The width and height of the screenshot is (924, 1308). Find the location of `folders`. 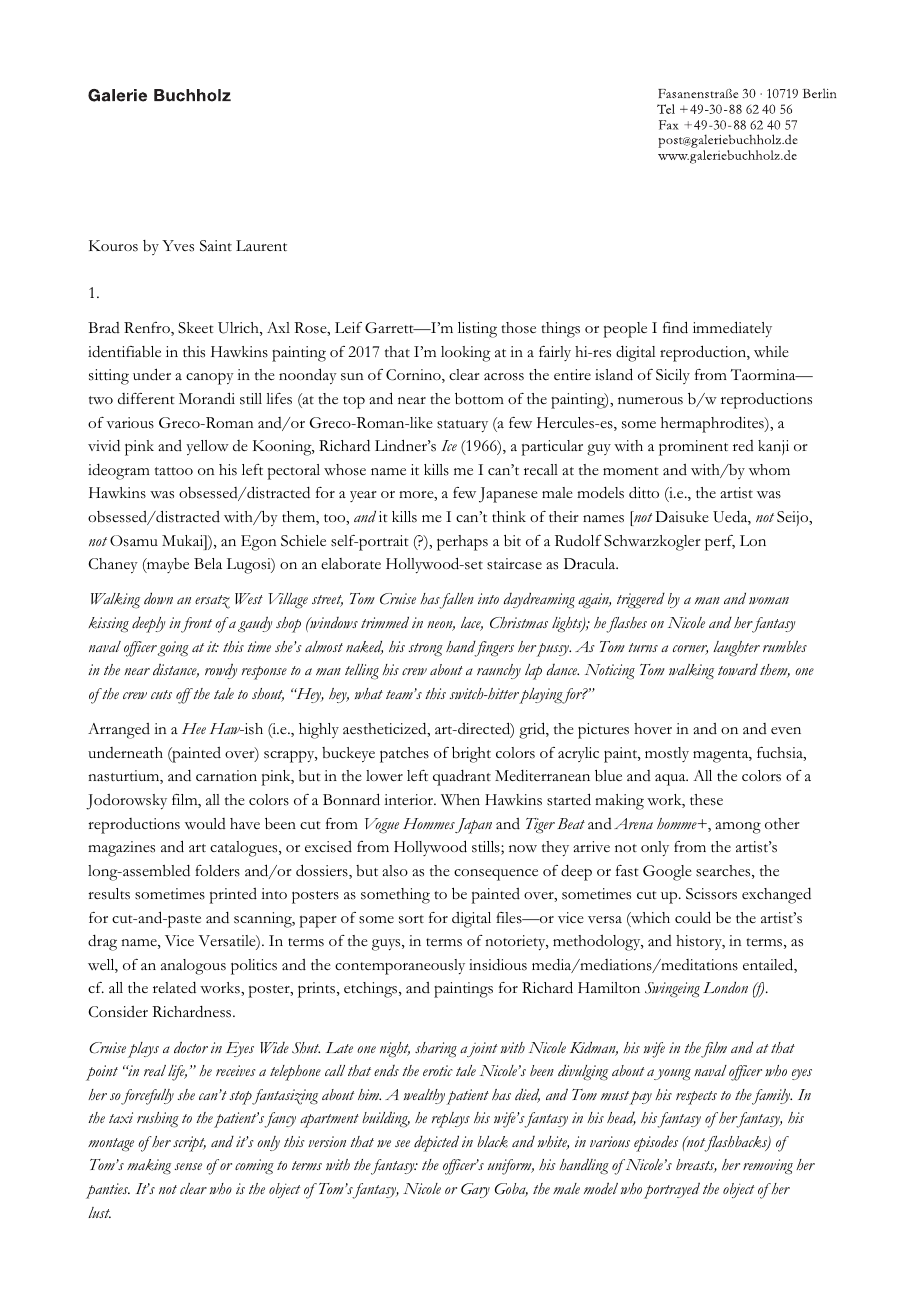

folders is located at coordinates (217, 870).
